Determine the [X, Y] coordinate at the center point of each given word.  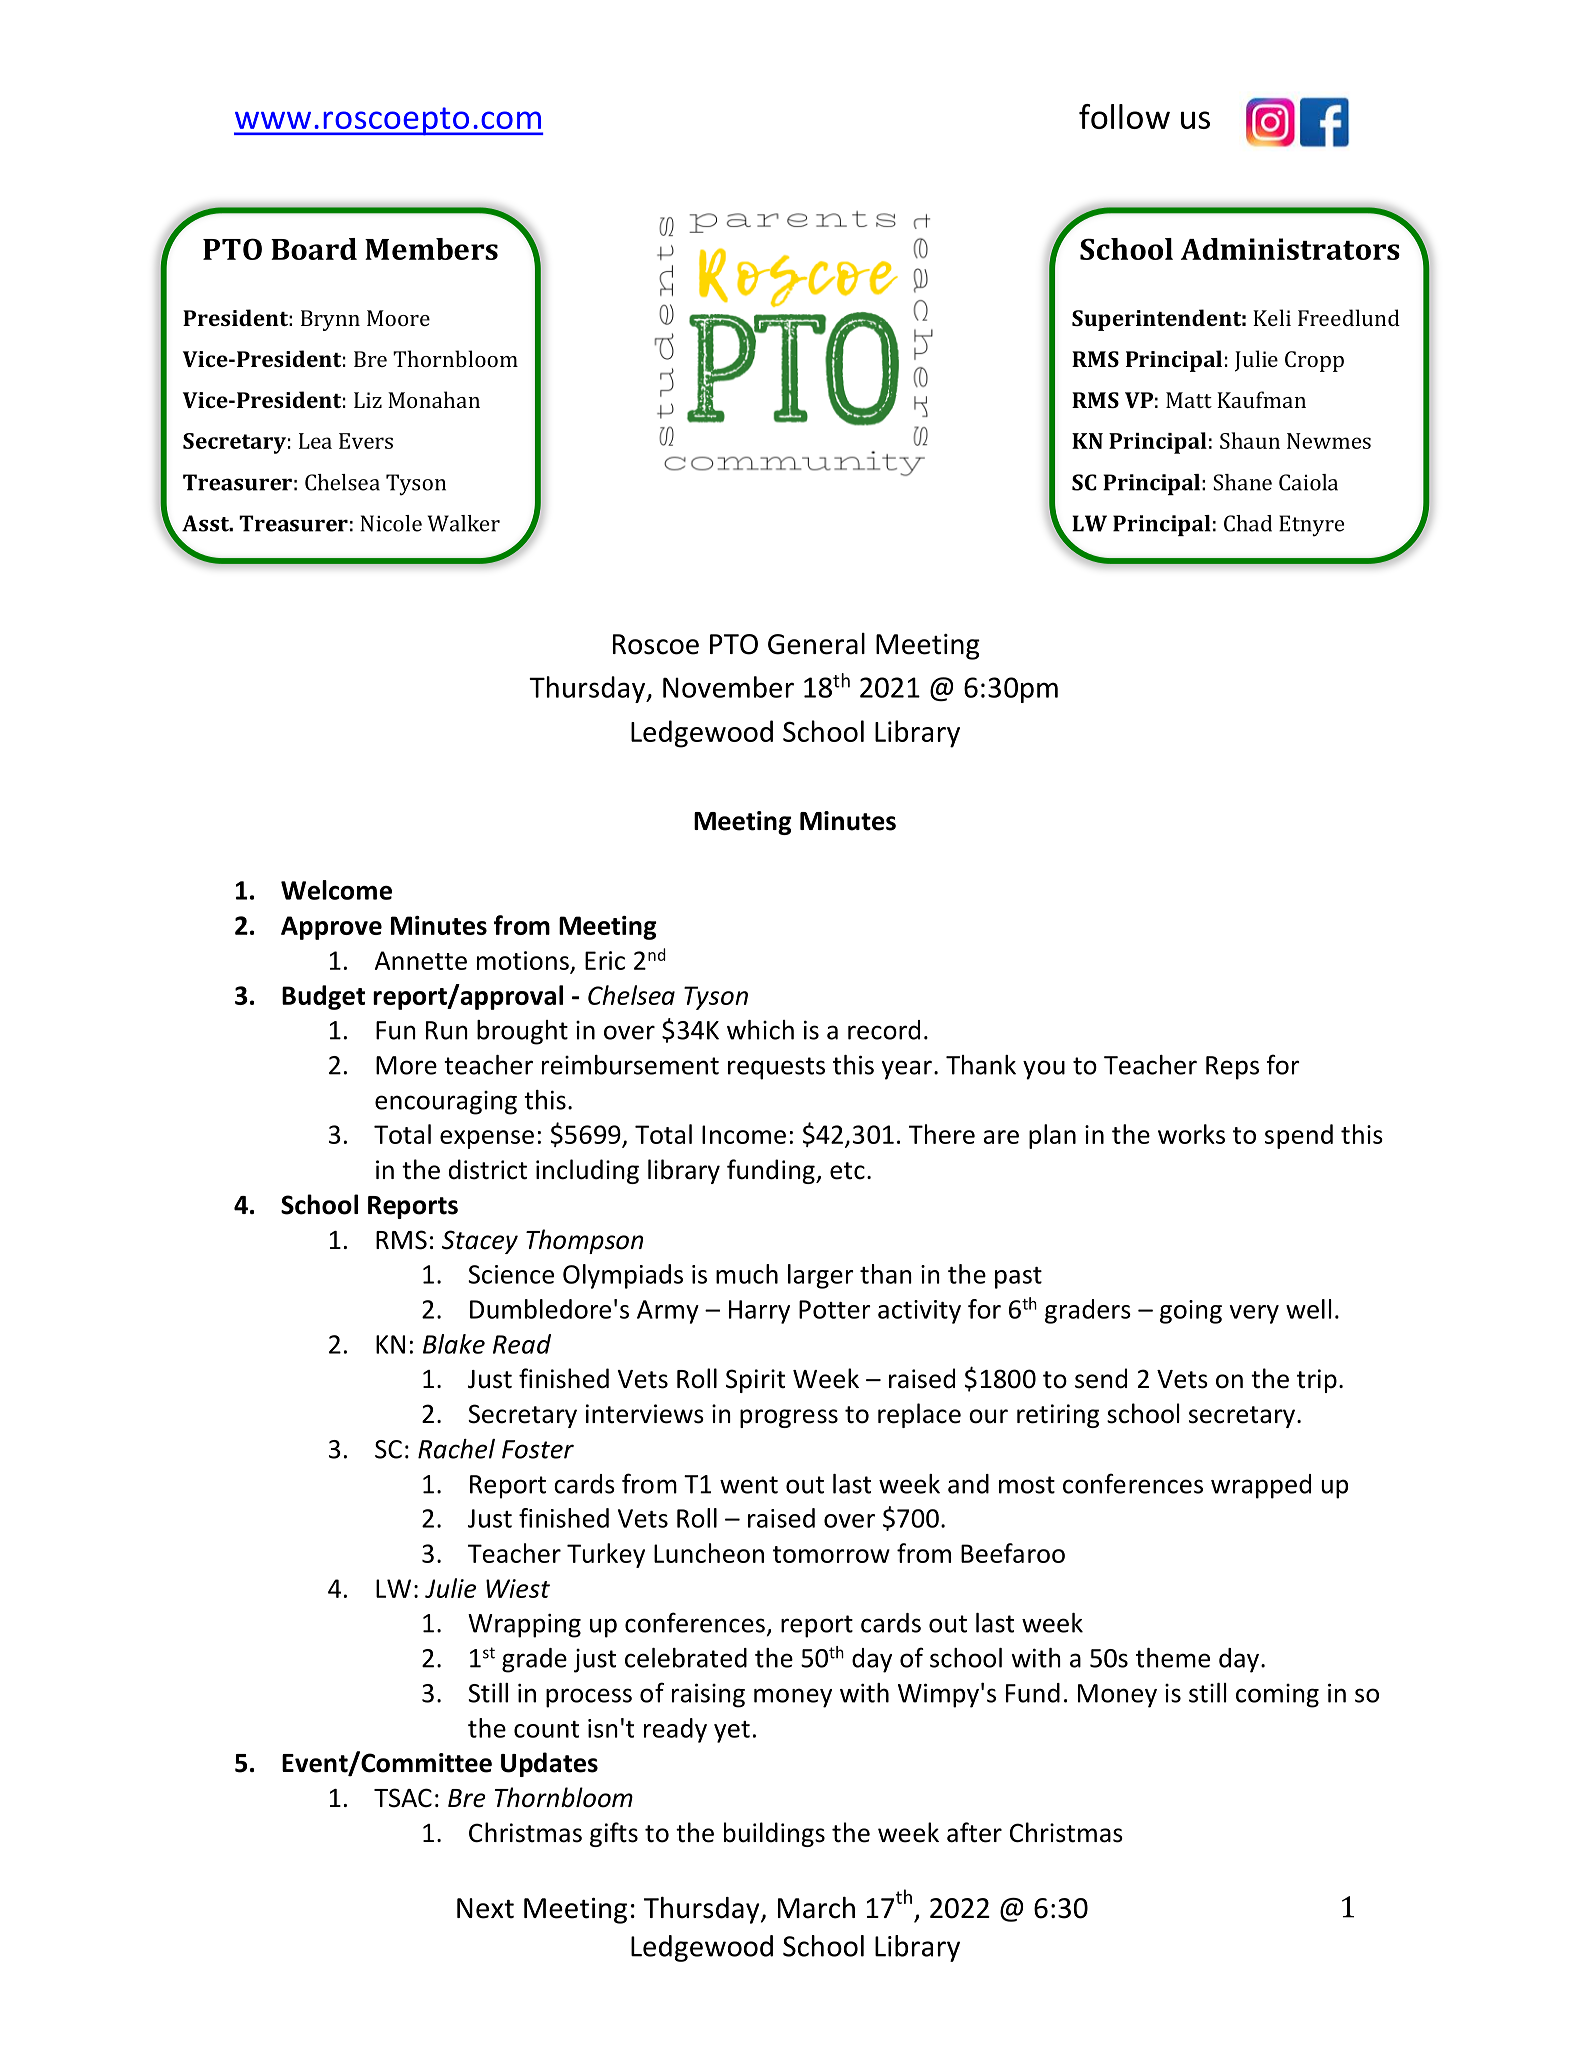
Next [485, 1908]
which [760, 1030]
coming [1277, 1696]
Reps [1232, 1068]
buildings [774, 1834]
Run [447, 1030]
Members [431, 249]
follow [1124, 116]
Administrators [1290, 249]
